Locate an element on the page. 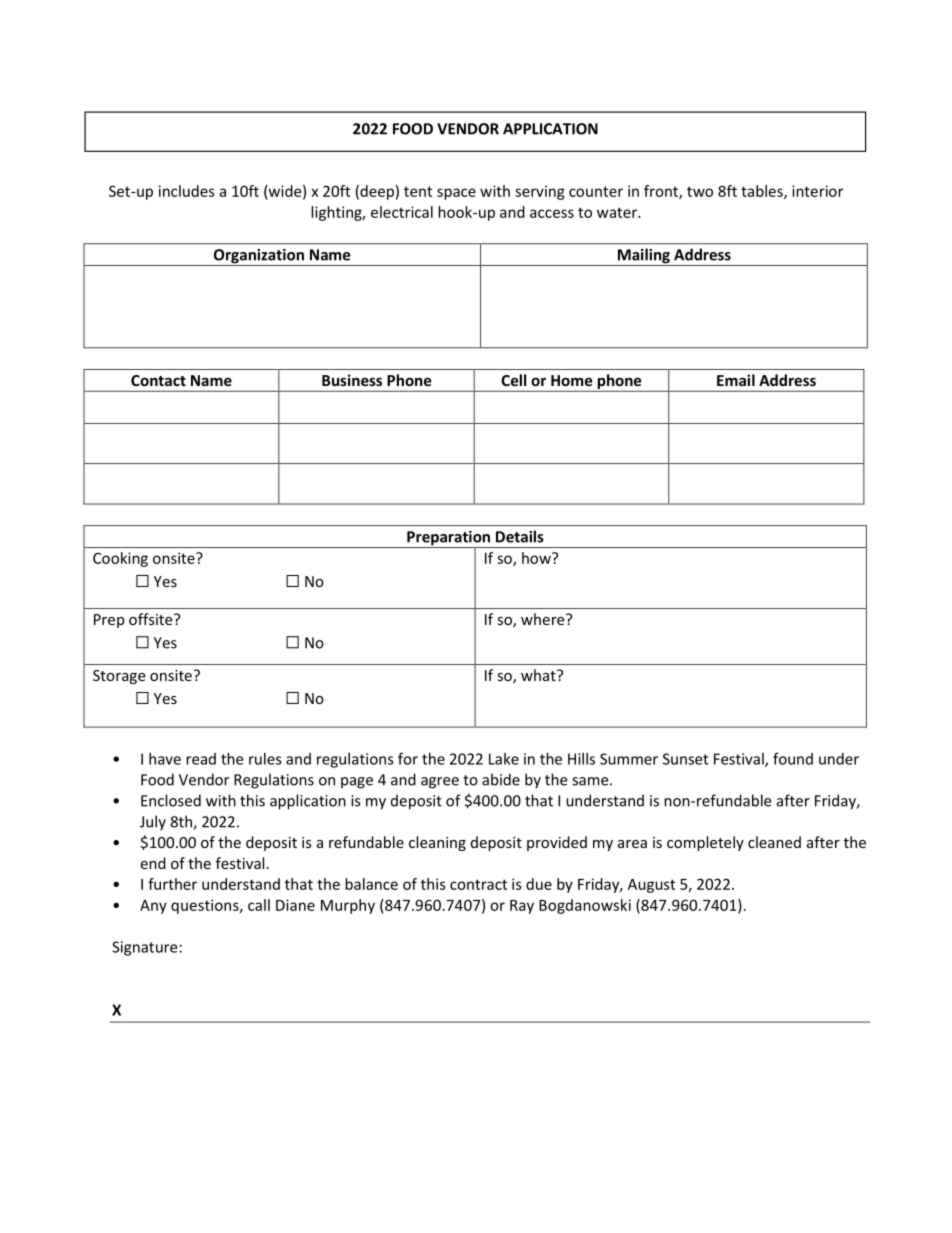  Contact is located at coordinates (158, 380).
